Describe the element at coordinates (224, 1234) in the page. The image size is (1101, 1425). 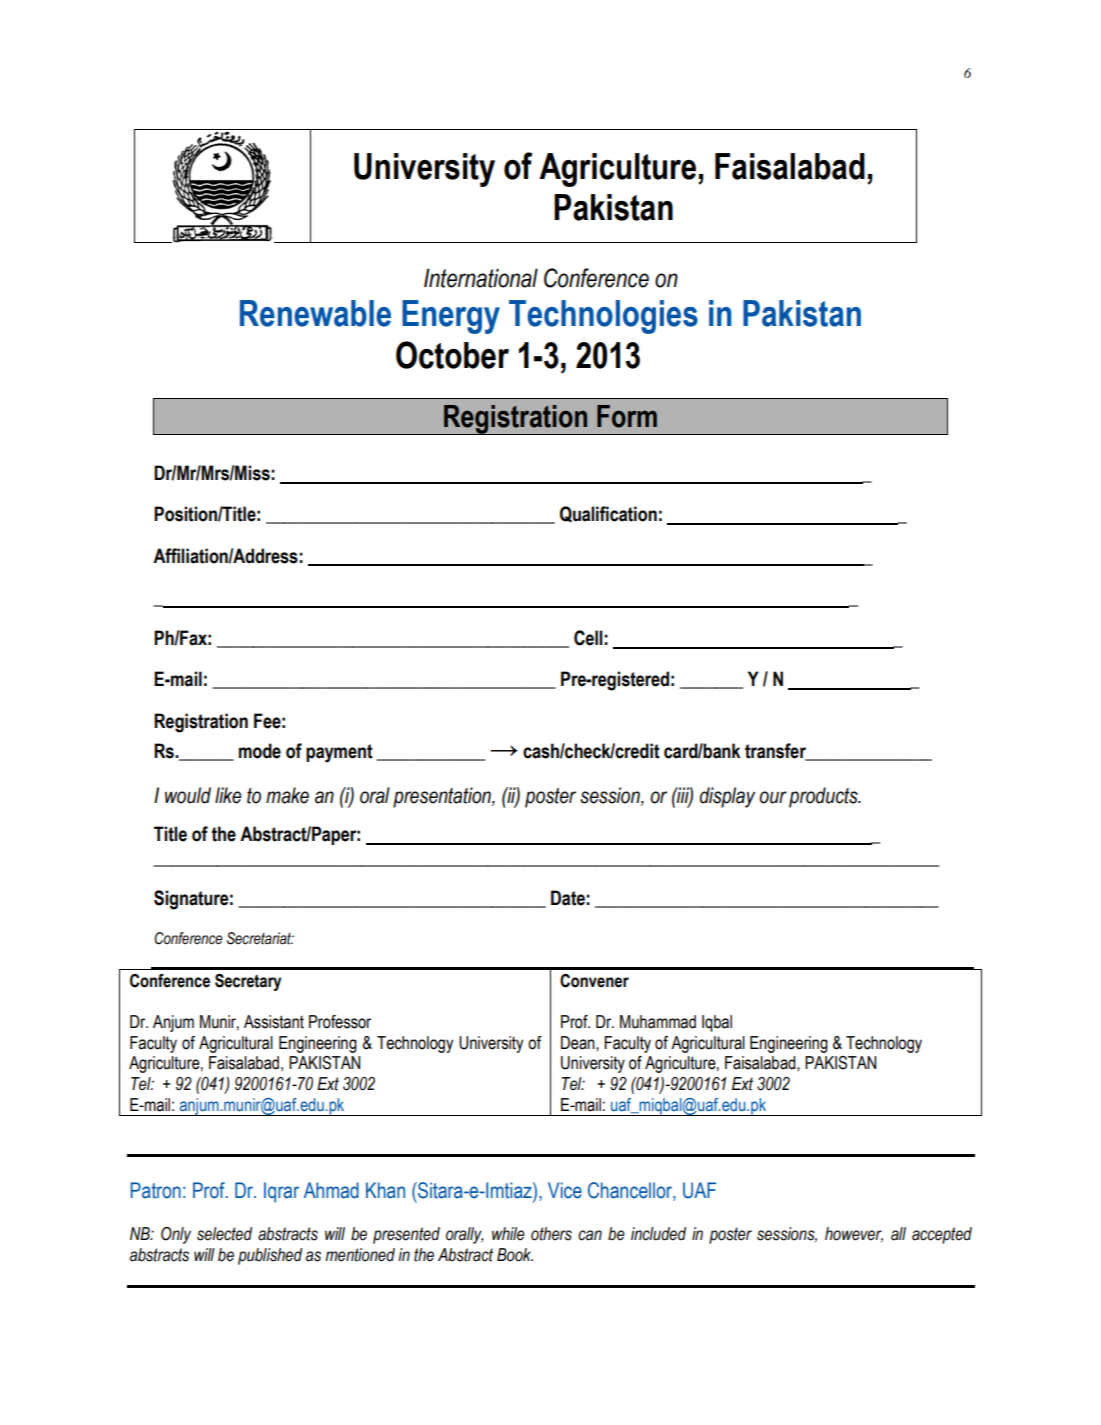
I see `selected` at that location.
